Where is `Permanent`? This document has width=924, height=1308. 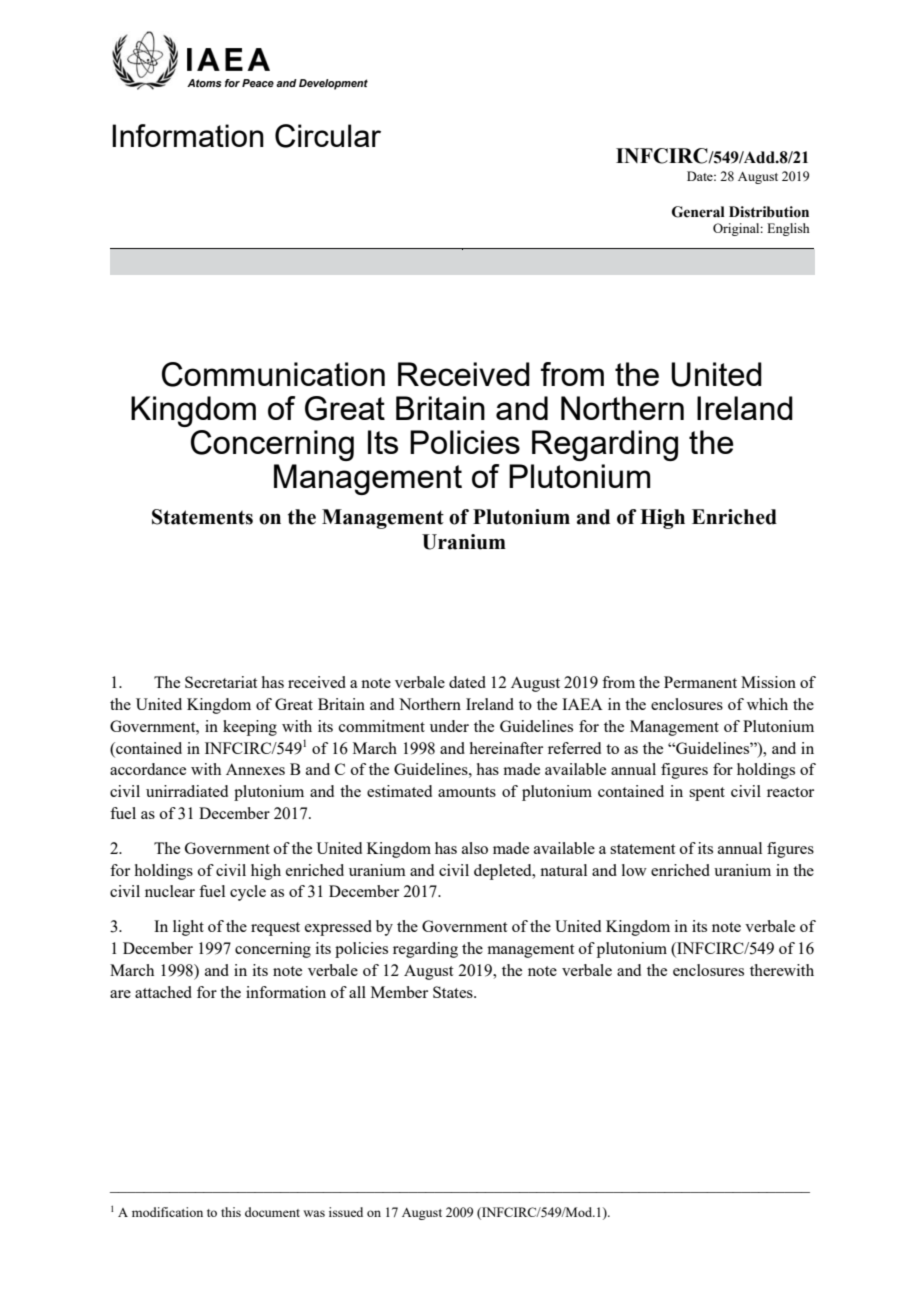
Permanent is located at coordinates (700, 682).
